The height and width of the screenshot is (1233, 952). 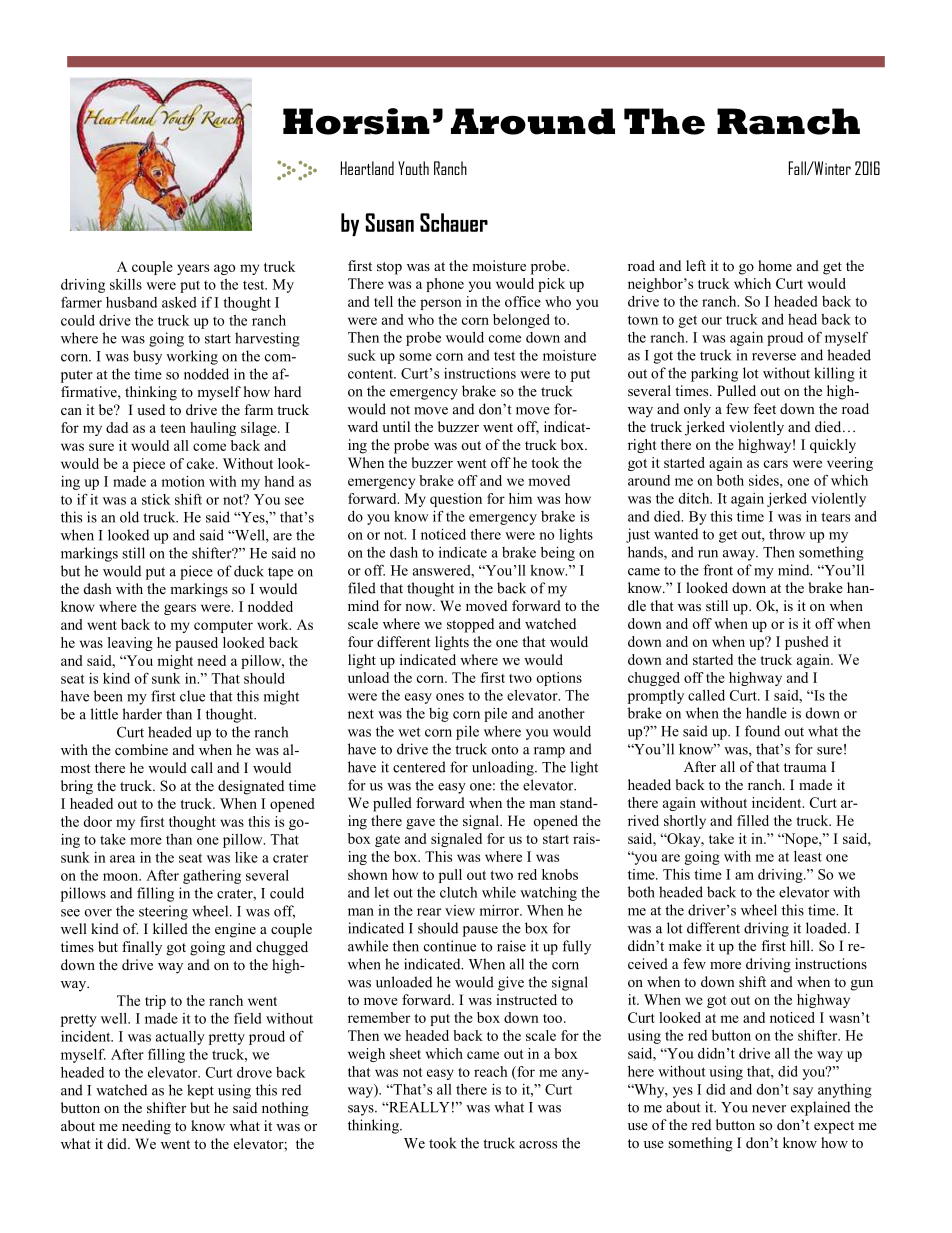 What do you see at coordinates (413, 168) in the screenshot?
I see `Youth` at bounding box center [413, 168].
